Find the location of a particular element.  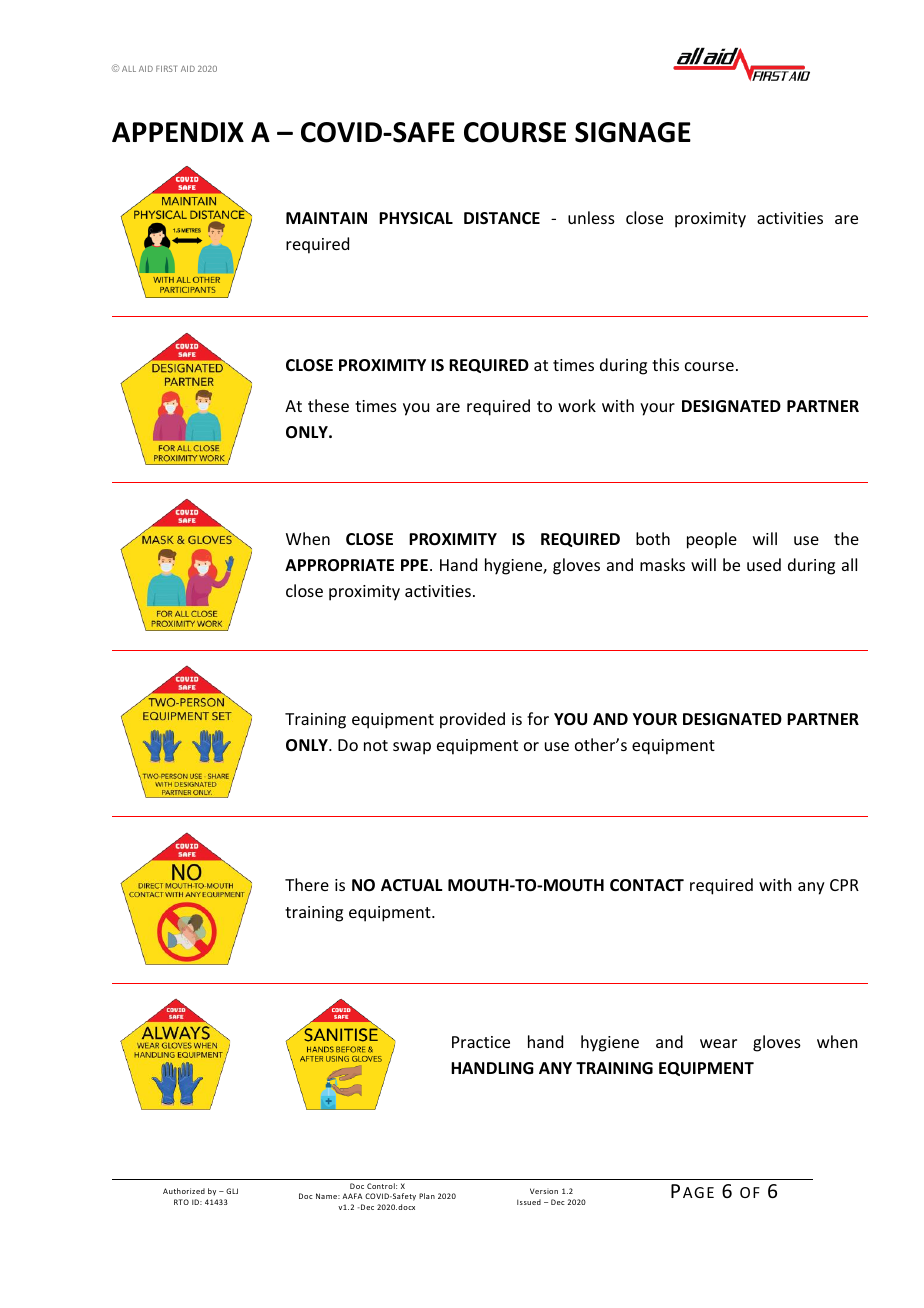

SIGNAGE is located at coordinates (633, 132).
